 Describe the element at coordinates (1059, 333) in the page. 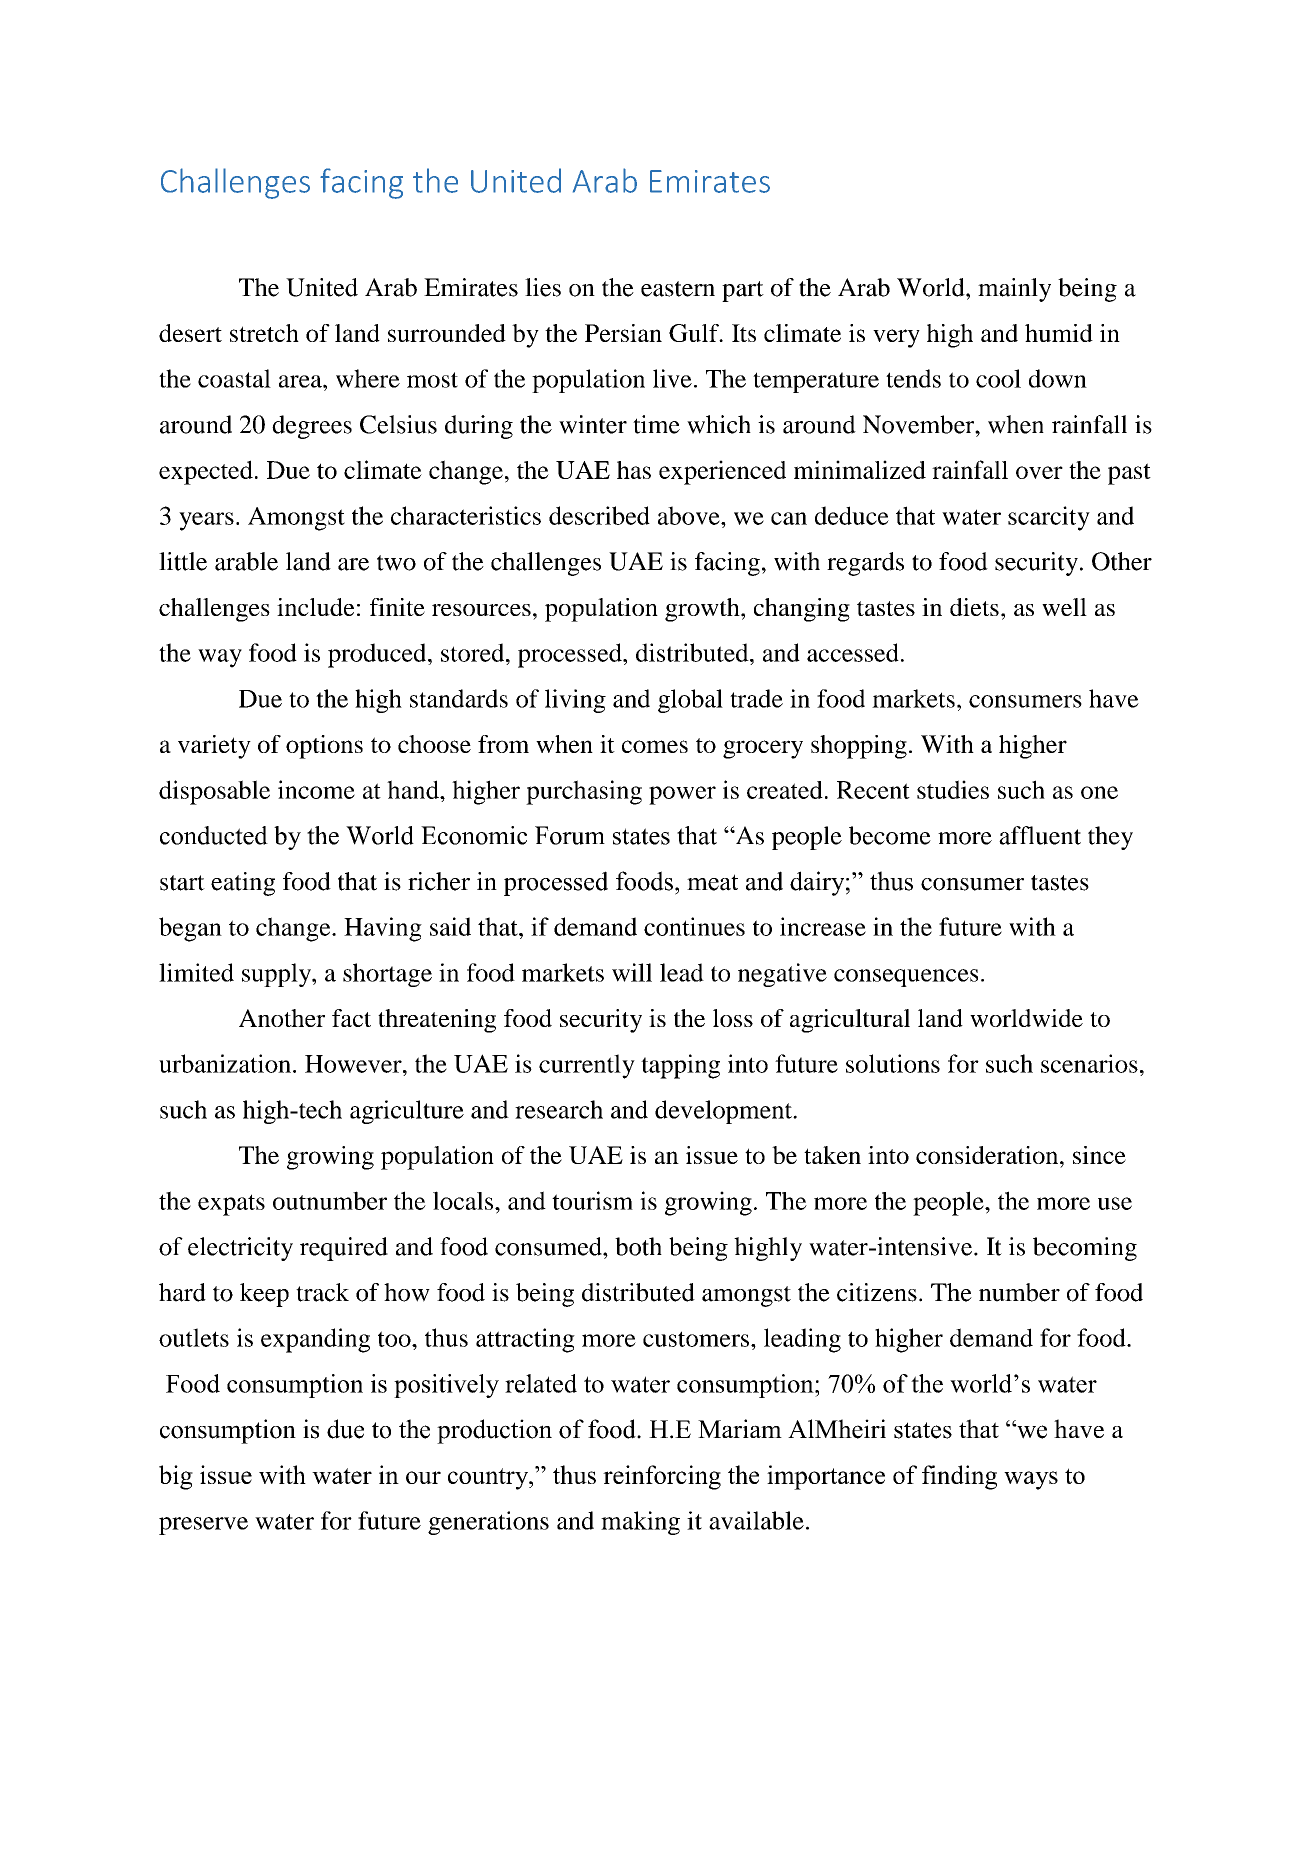

I see `humid` at that location.
